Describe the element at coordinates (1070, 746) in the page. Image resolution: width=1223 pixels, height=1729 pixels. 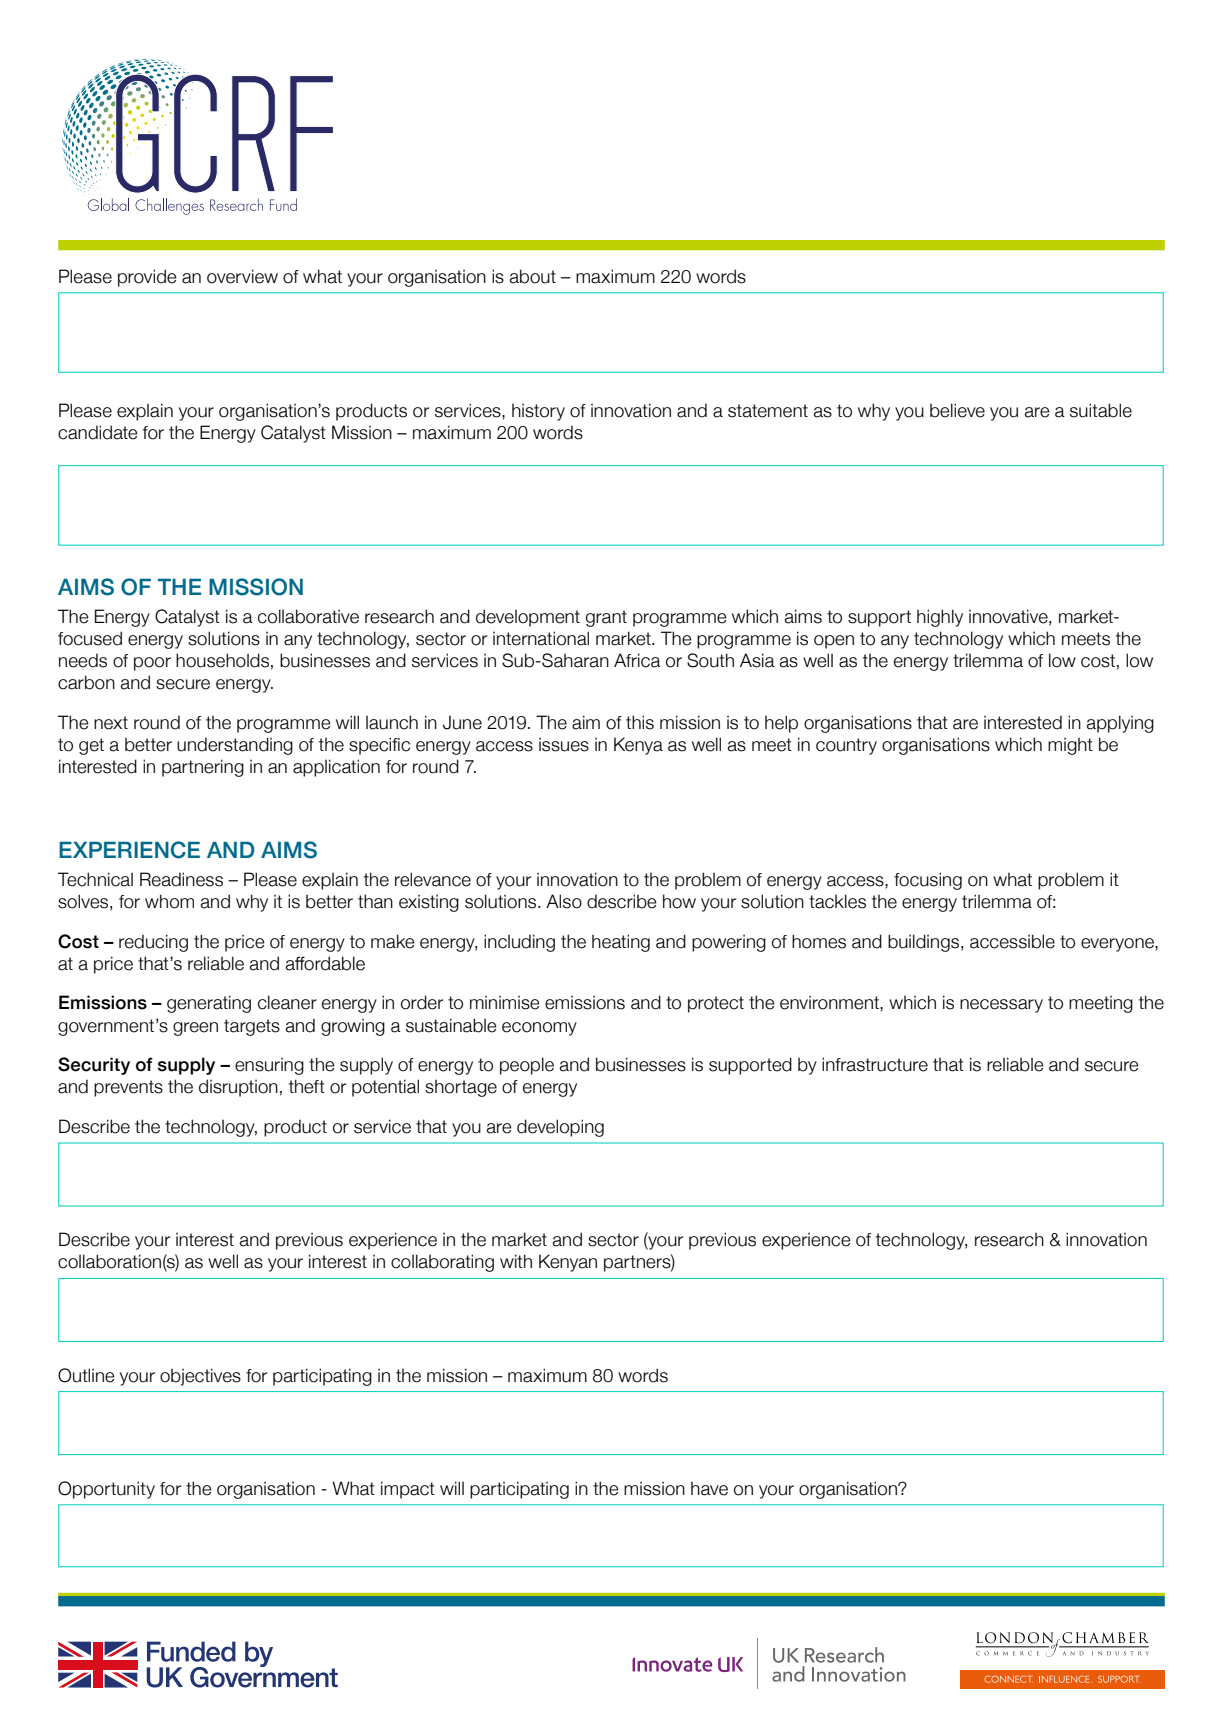
I see `might` at that location.
